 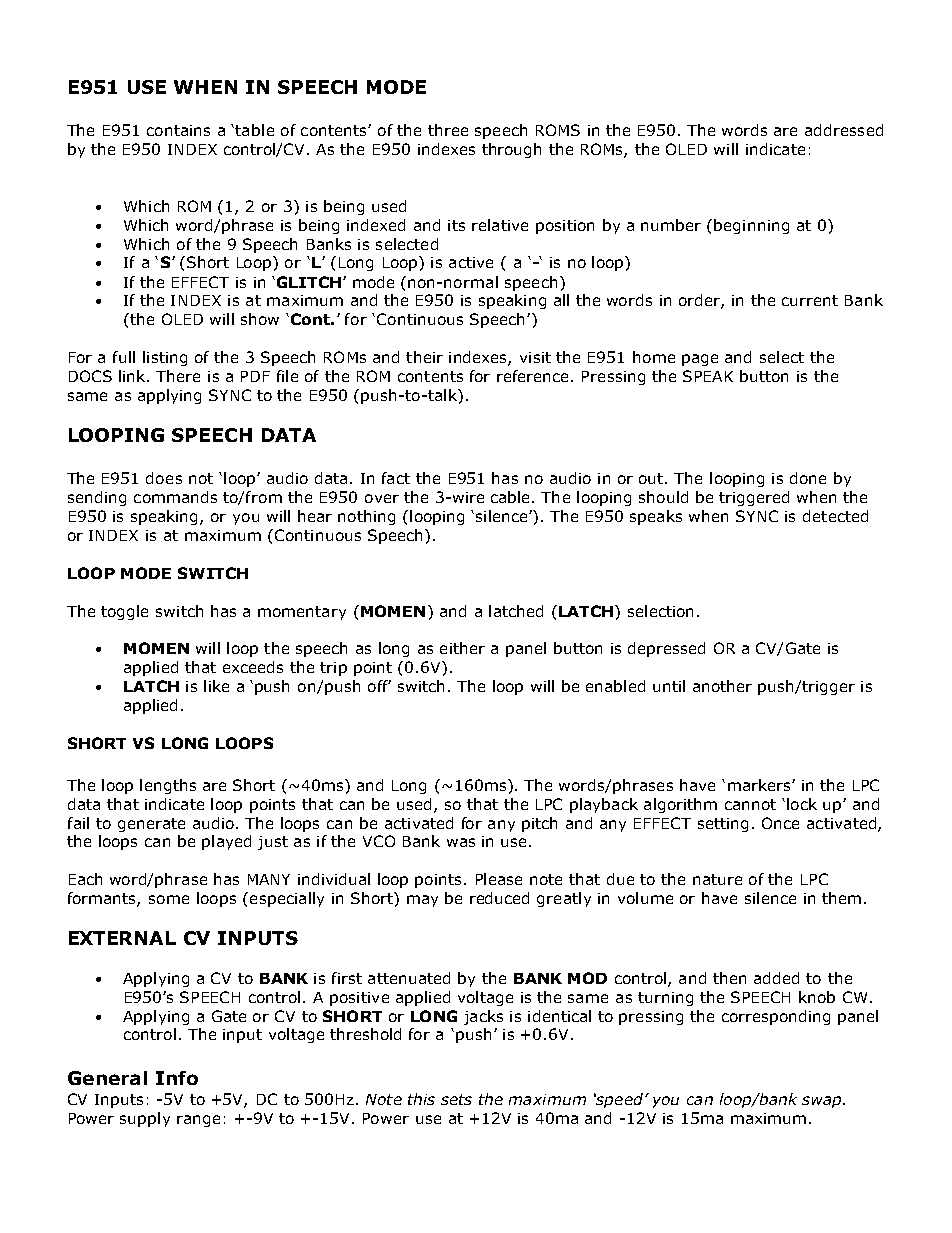 I want to click on toggle, so click(x=124, y=612).
